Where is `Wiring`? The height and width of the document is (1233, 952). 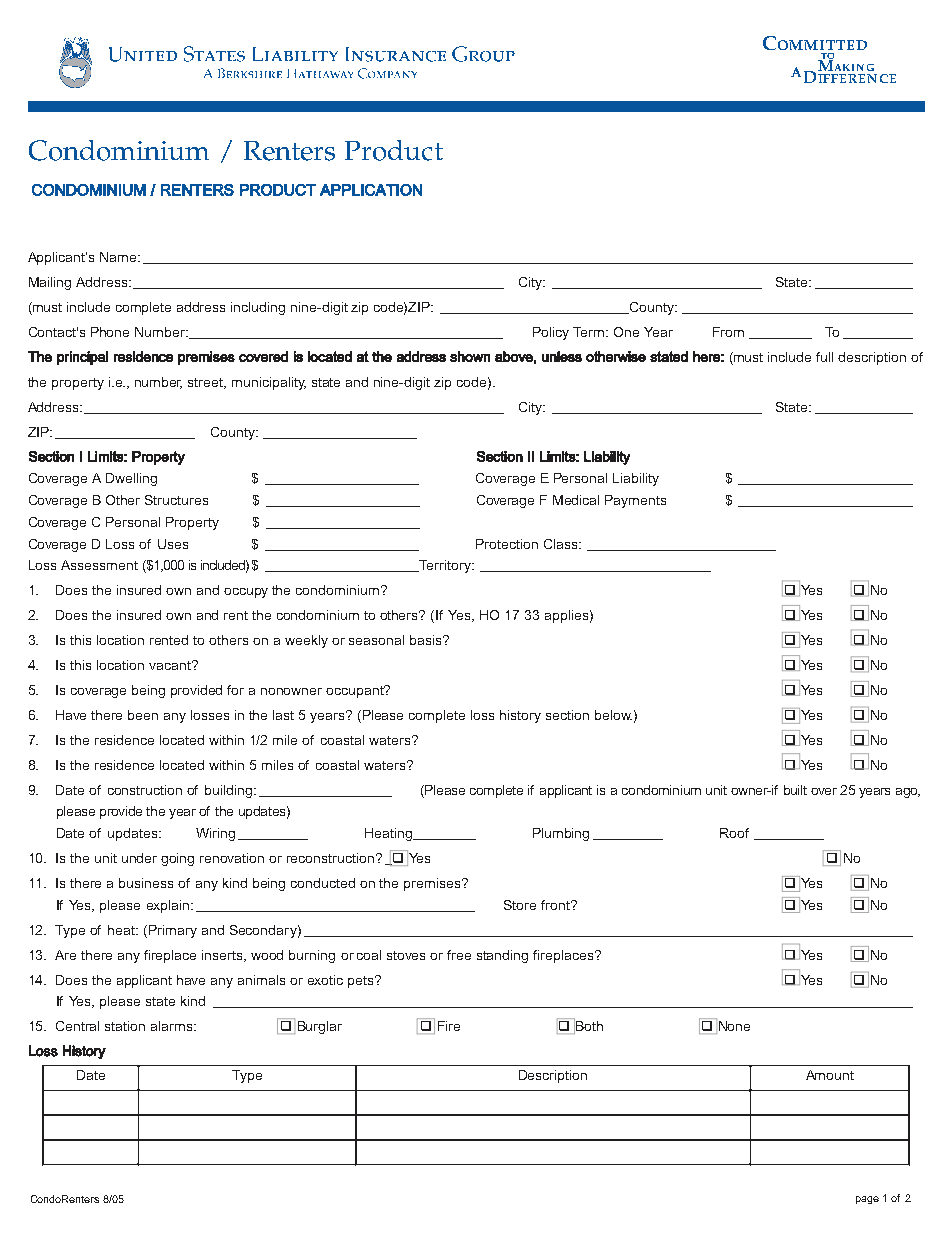 Wiring is located at coordinates (215, 834).
